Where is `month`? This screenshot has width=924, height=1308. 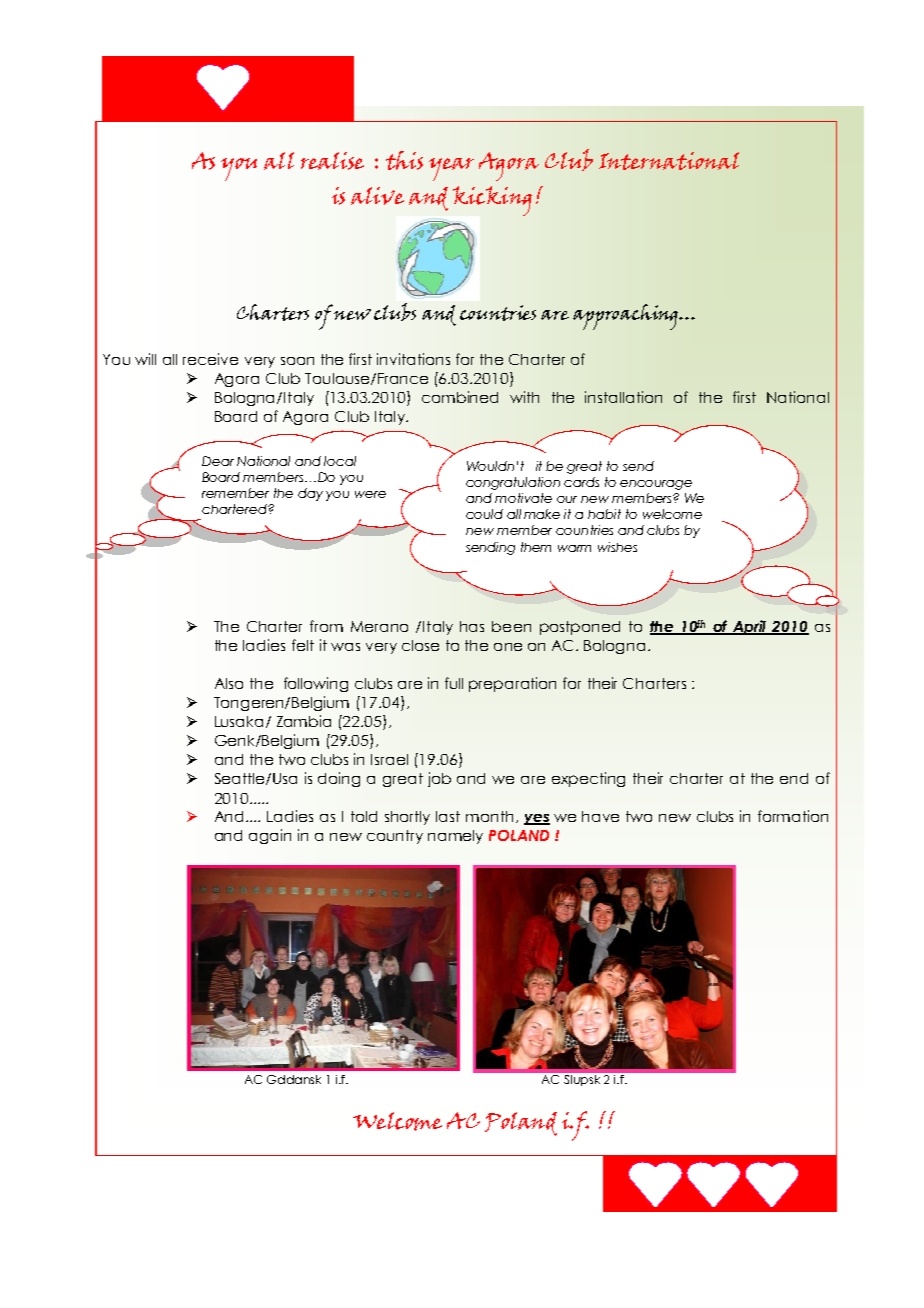
month is located at coordinates (489, 816).
